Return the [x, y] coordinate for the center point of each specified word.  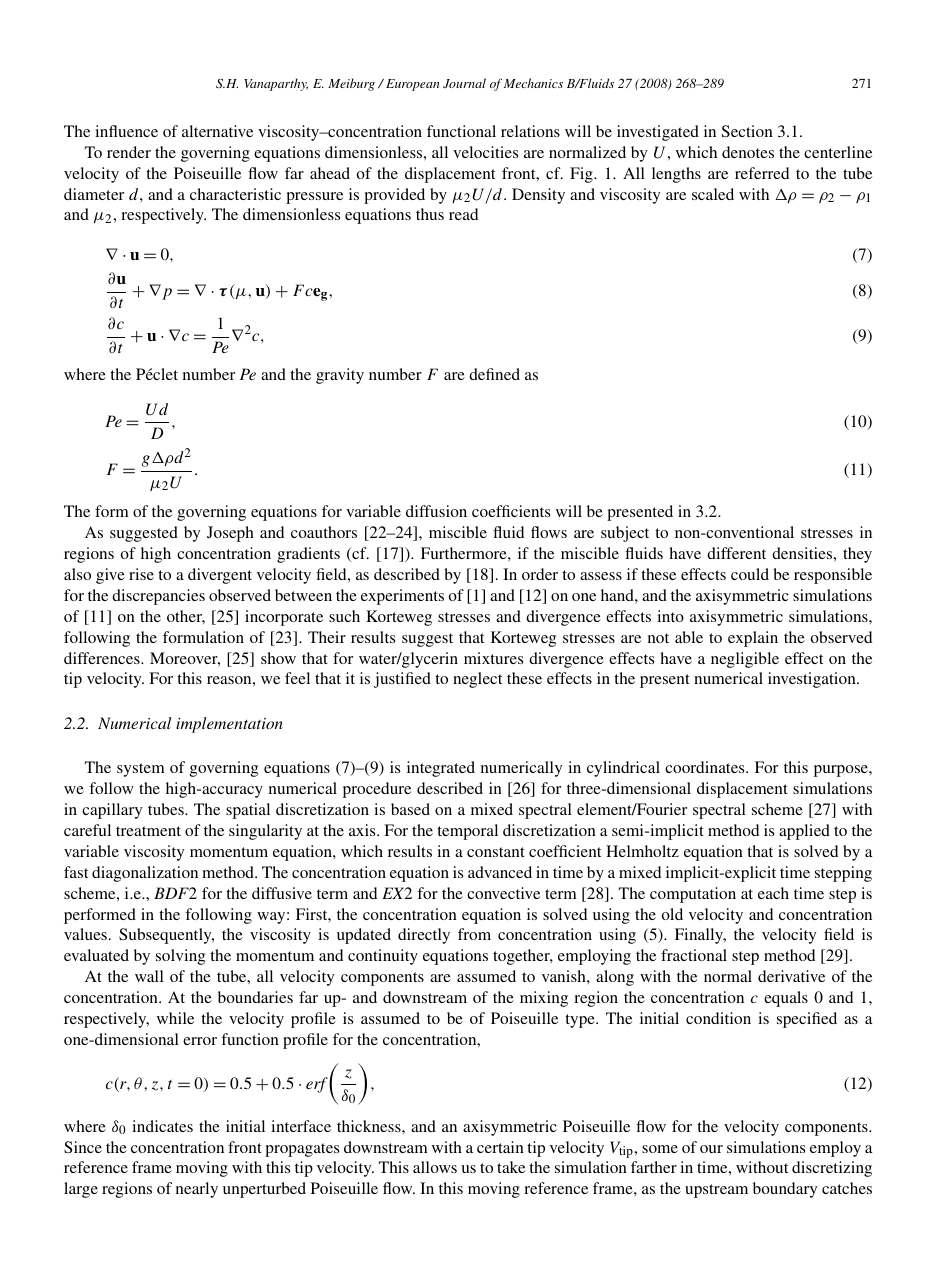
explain [753, 639]
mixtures [493, 658]
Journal [464, 83]
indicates [162, 1126]
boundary [785, 1190]
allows [435, 1167]
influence [126, 131]
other [186, 617]
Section [747, 131]
